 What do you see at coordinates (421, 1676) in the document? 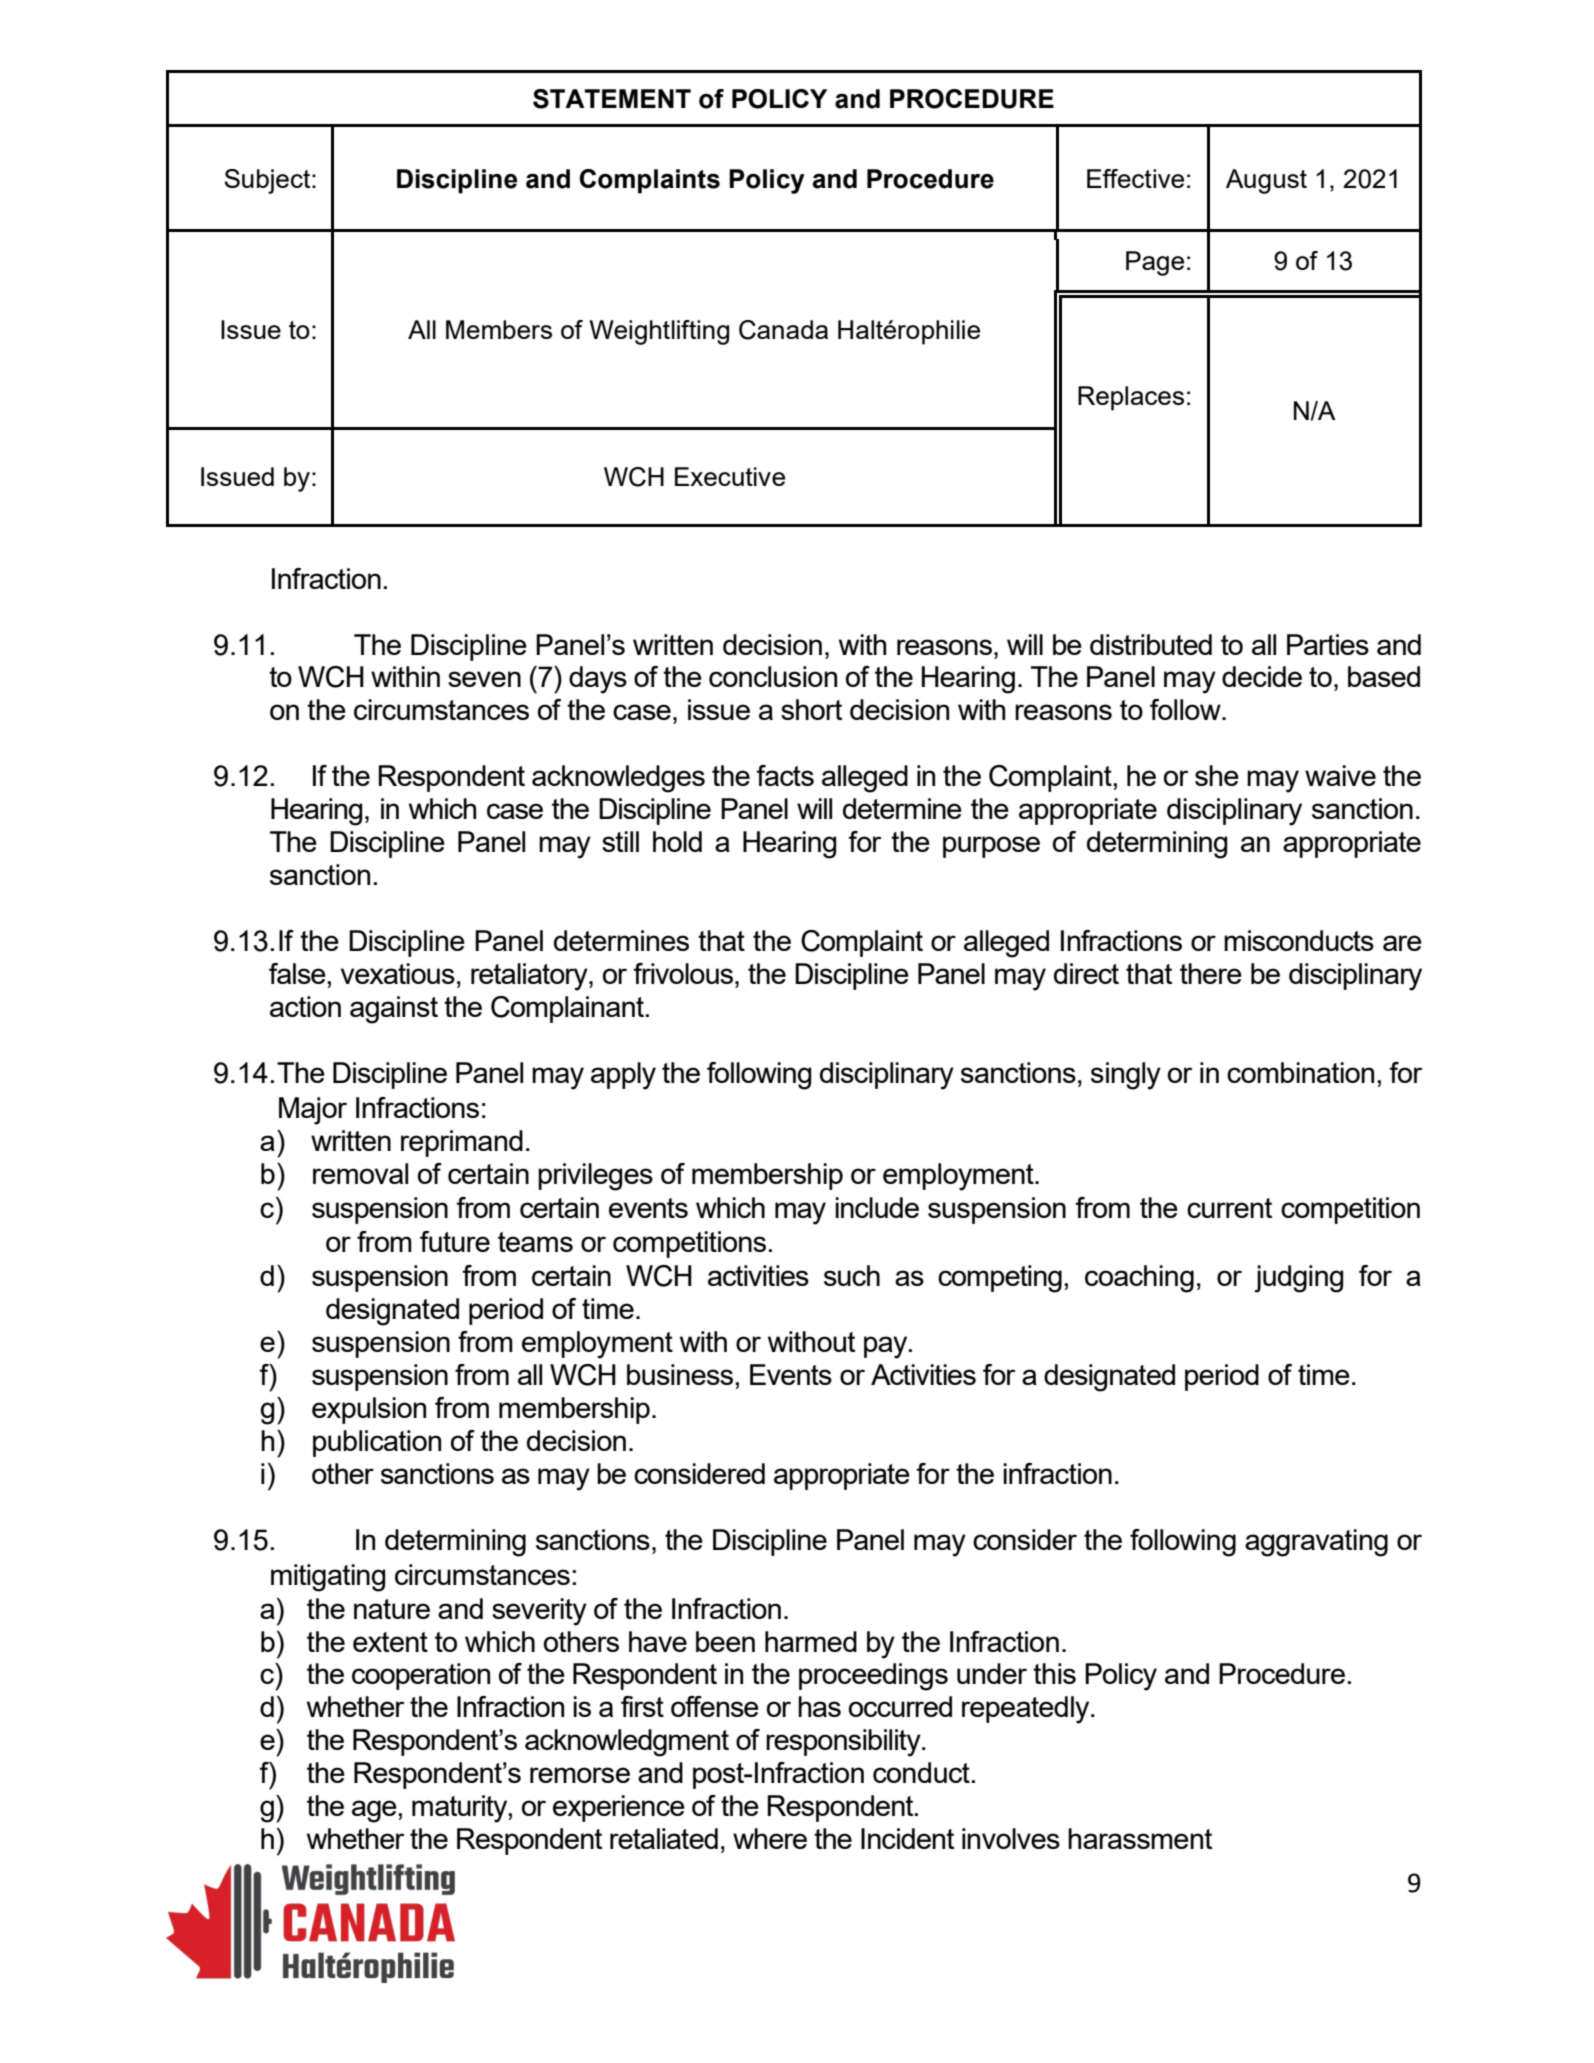
I see `cooperation` at bounding box center [421, 1676].
